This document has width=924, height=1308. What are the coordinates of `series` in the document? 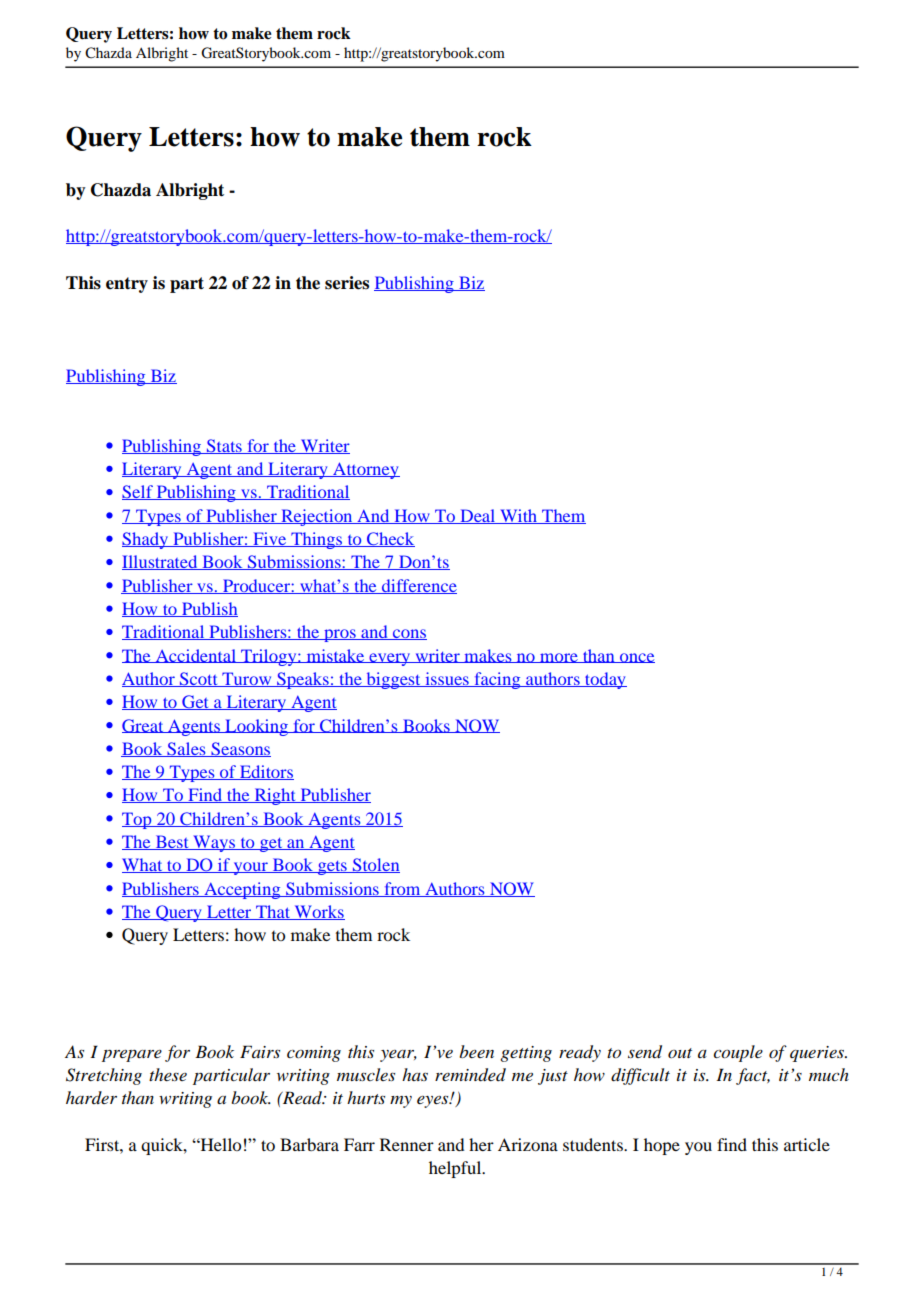 It's located at (347, 283).
